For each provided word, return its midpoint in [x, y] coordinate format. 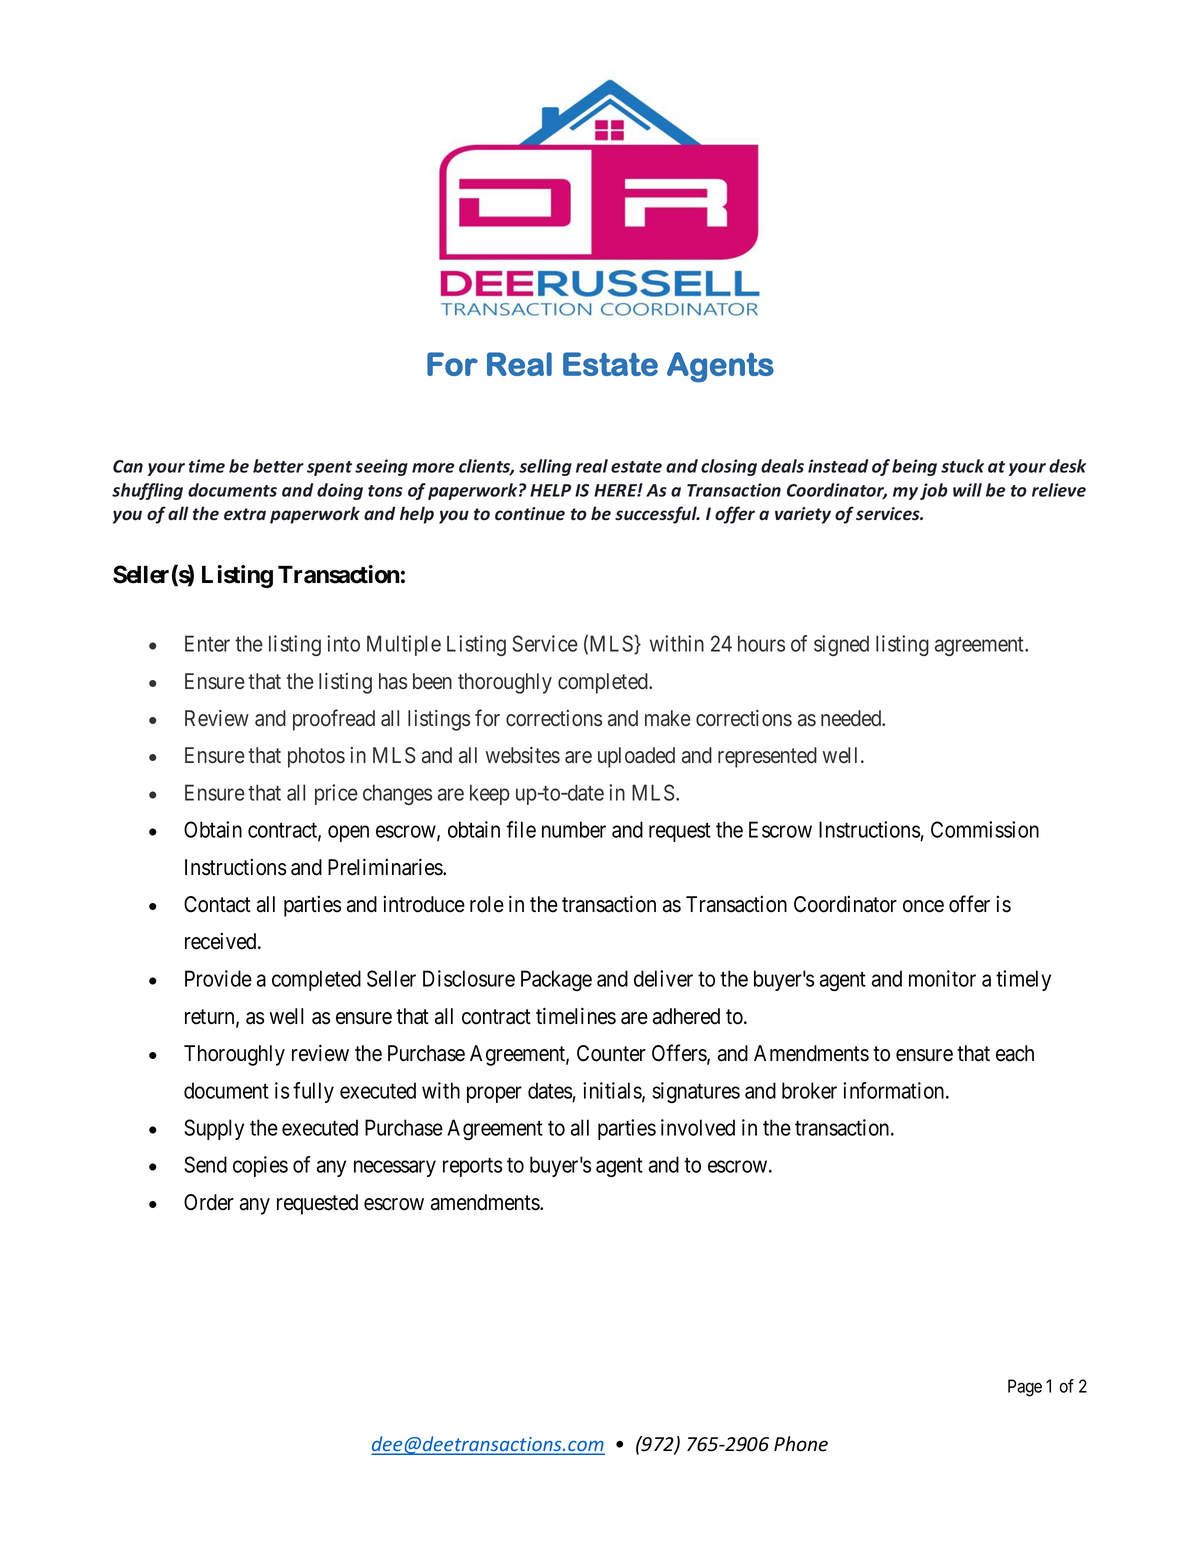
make [668, 718]
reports [472, 1167]
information [895, 1090]
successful [657, 515]
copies [260, 1166]
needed [852, 718]
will [967, 490]
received [222, 941]
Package [556, 980]
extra [245, 514]
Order [209, 1202]
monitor [942, 978]
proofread [334, 720]
